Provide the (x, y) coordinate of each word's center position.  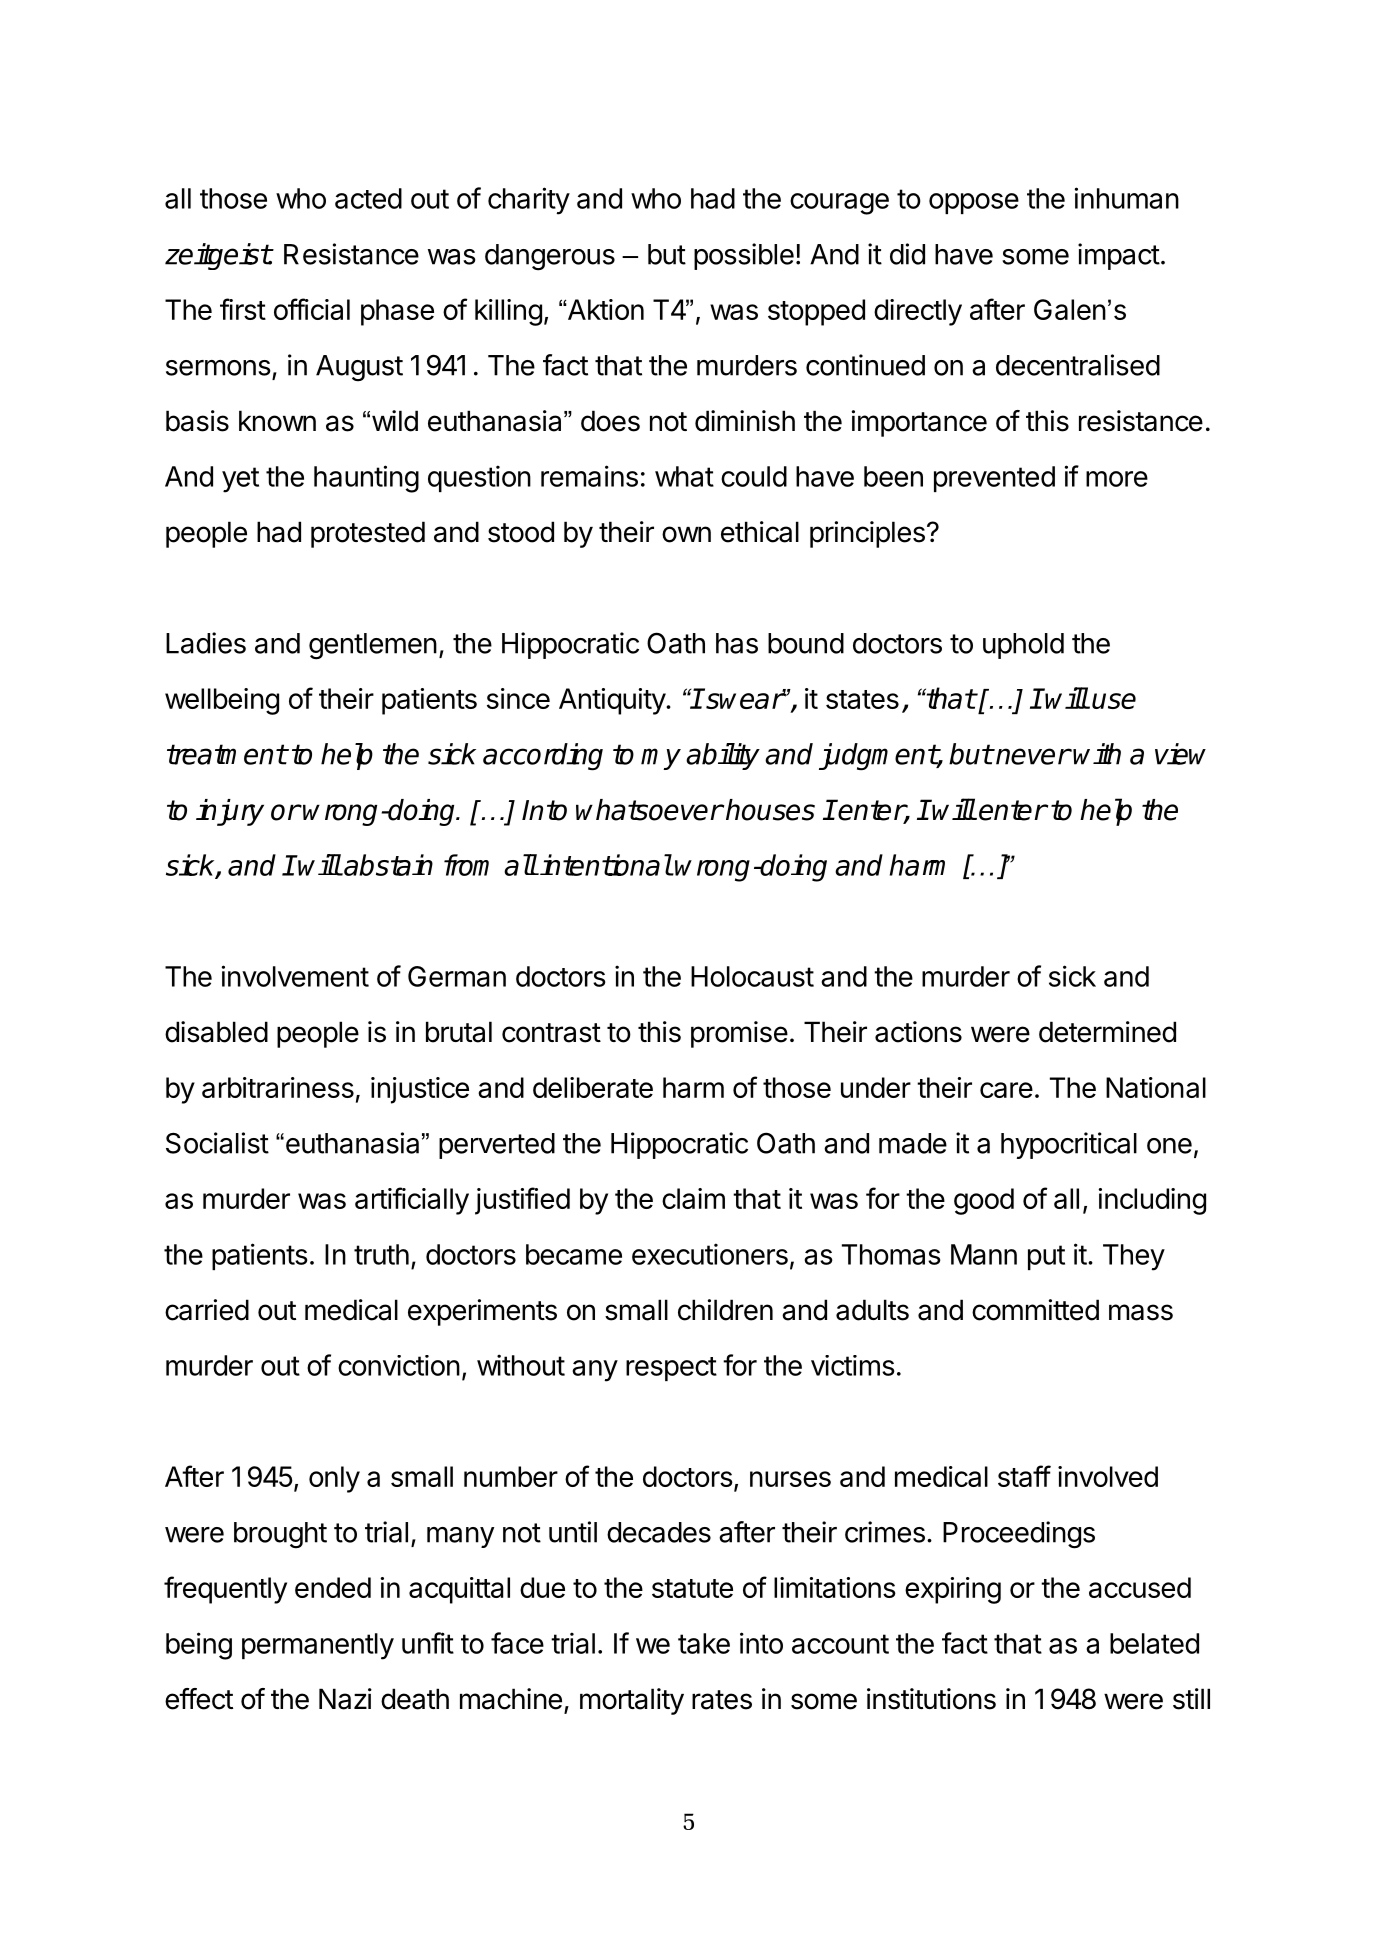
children (725, 1310)
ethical (760, 532)
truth (381, 1254)
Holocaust (752, 976)
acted (368, 198)
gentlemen (373, 646)
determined (1107, 1032)
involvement (295, 976)
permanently (318, 1646)
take (704, 1643)
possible (744, 256)
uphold (1023, 646)
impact (1119, 256)
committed (1035, 1310)
